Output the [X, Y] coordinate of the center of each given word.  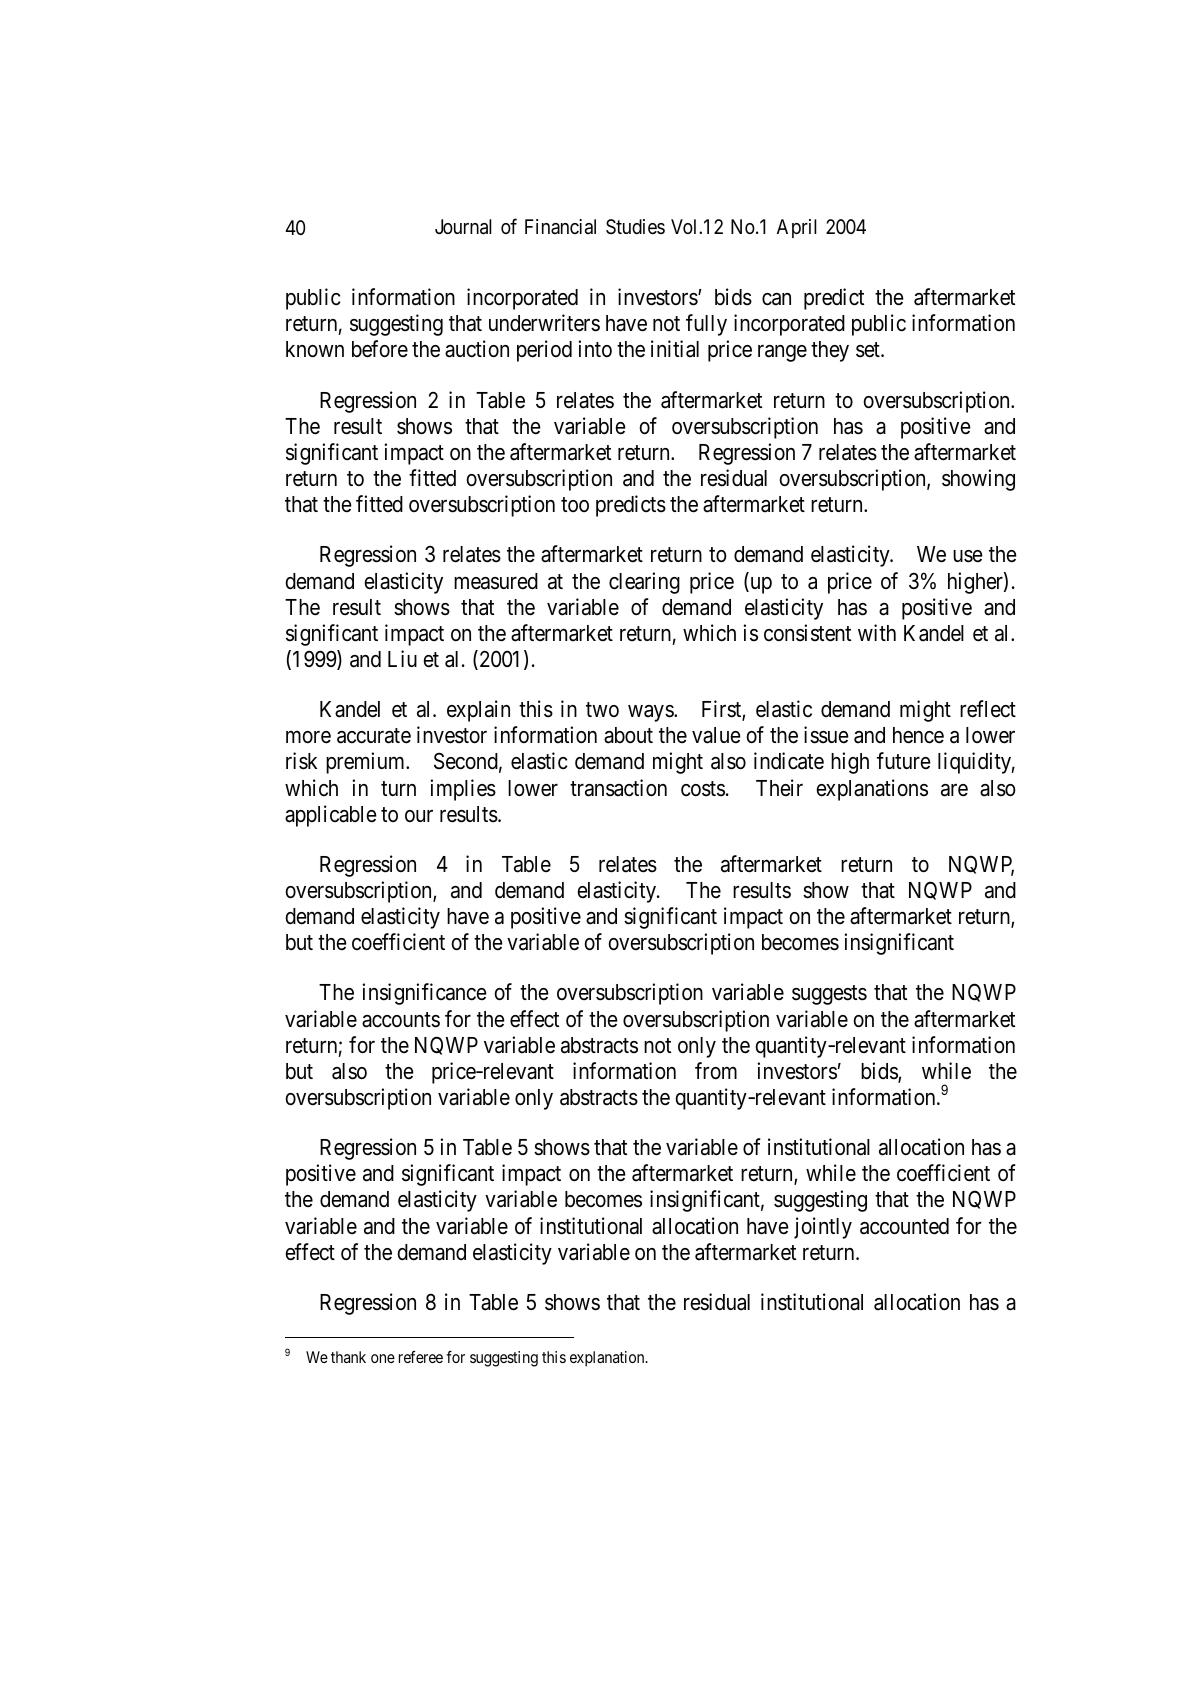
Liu [402, 658]
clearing [644, 583]
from [716, 1071]
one [383, 1358]
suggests [829, 995]
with [877, 632]
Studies [635, 226]
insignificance [424, 994]
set [869, 350]
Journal [463, 227]
